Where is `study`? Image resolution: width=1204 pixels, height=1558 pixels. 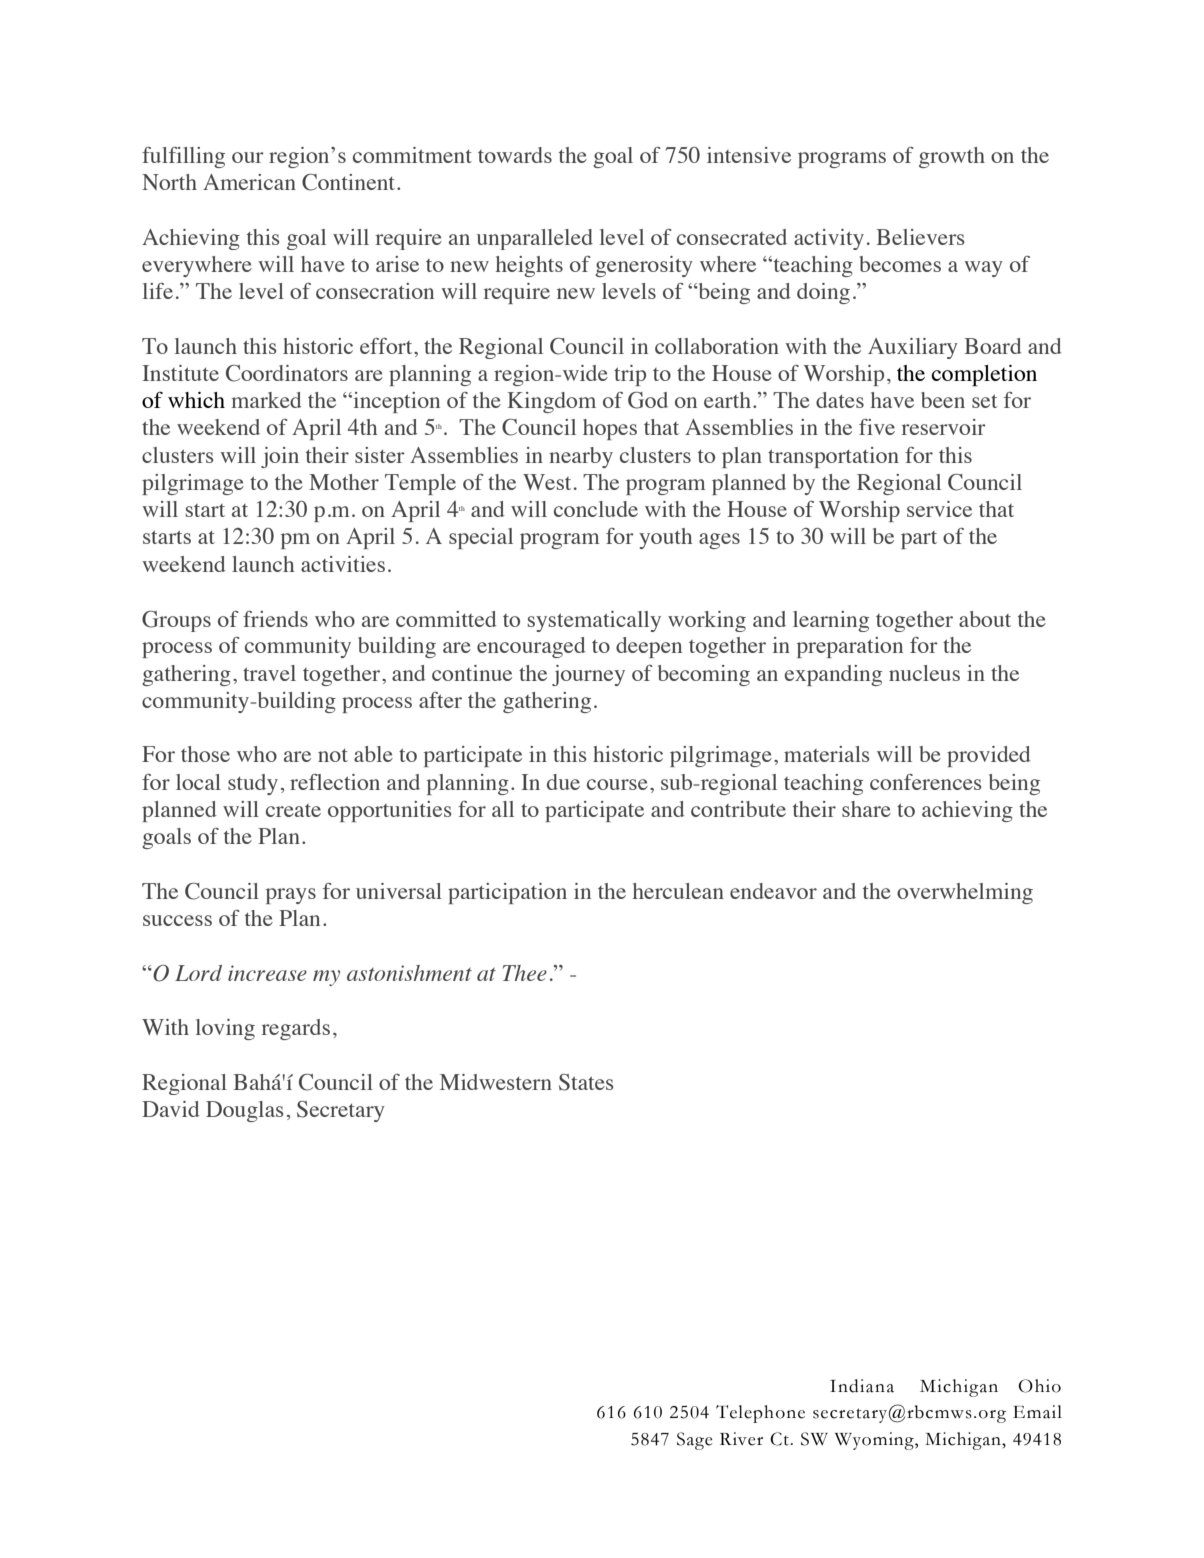
study is located at coordinates (253, 784).
